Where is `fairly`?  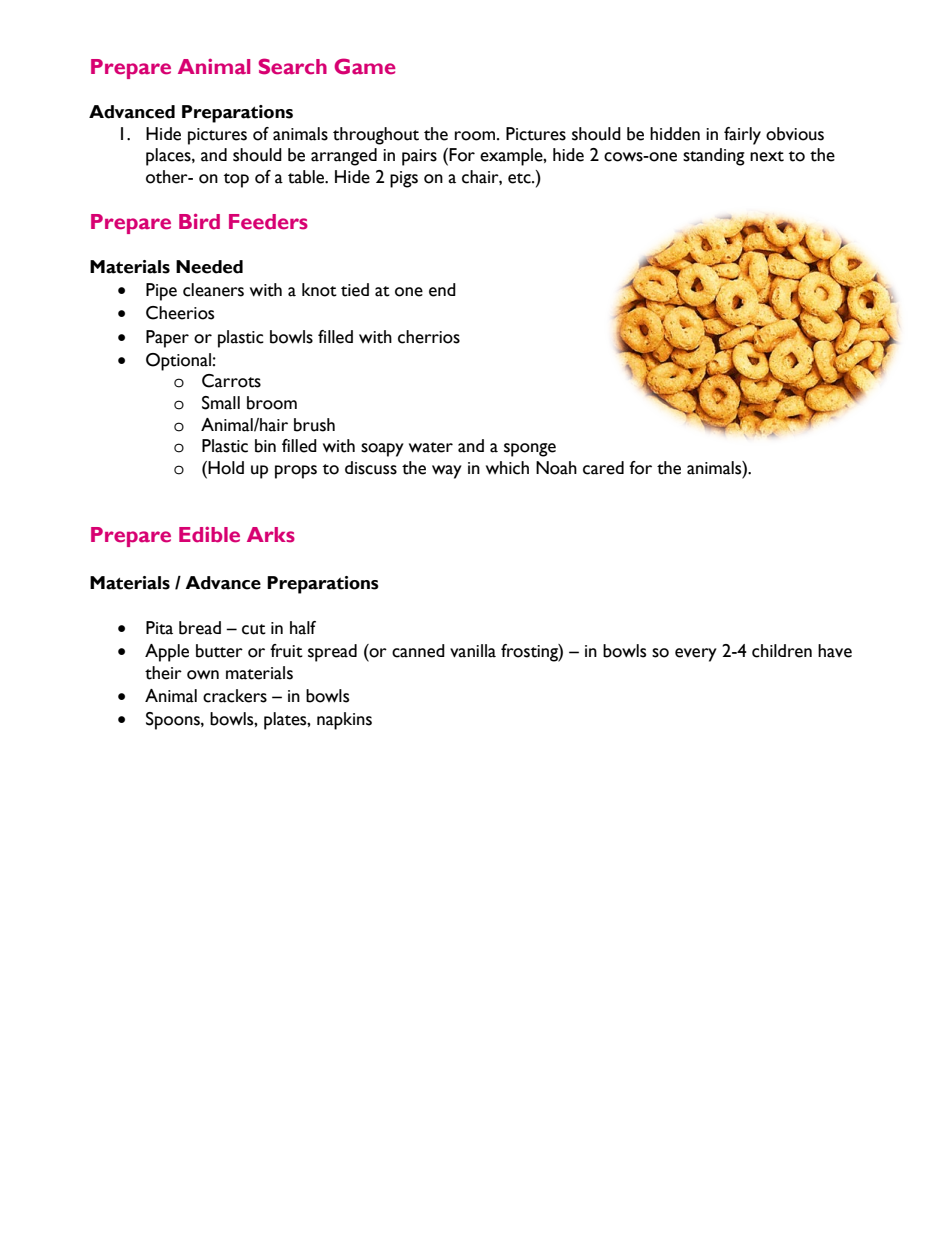 fairly is located at coordinates (742, 136).
